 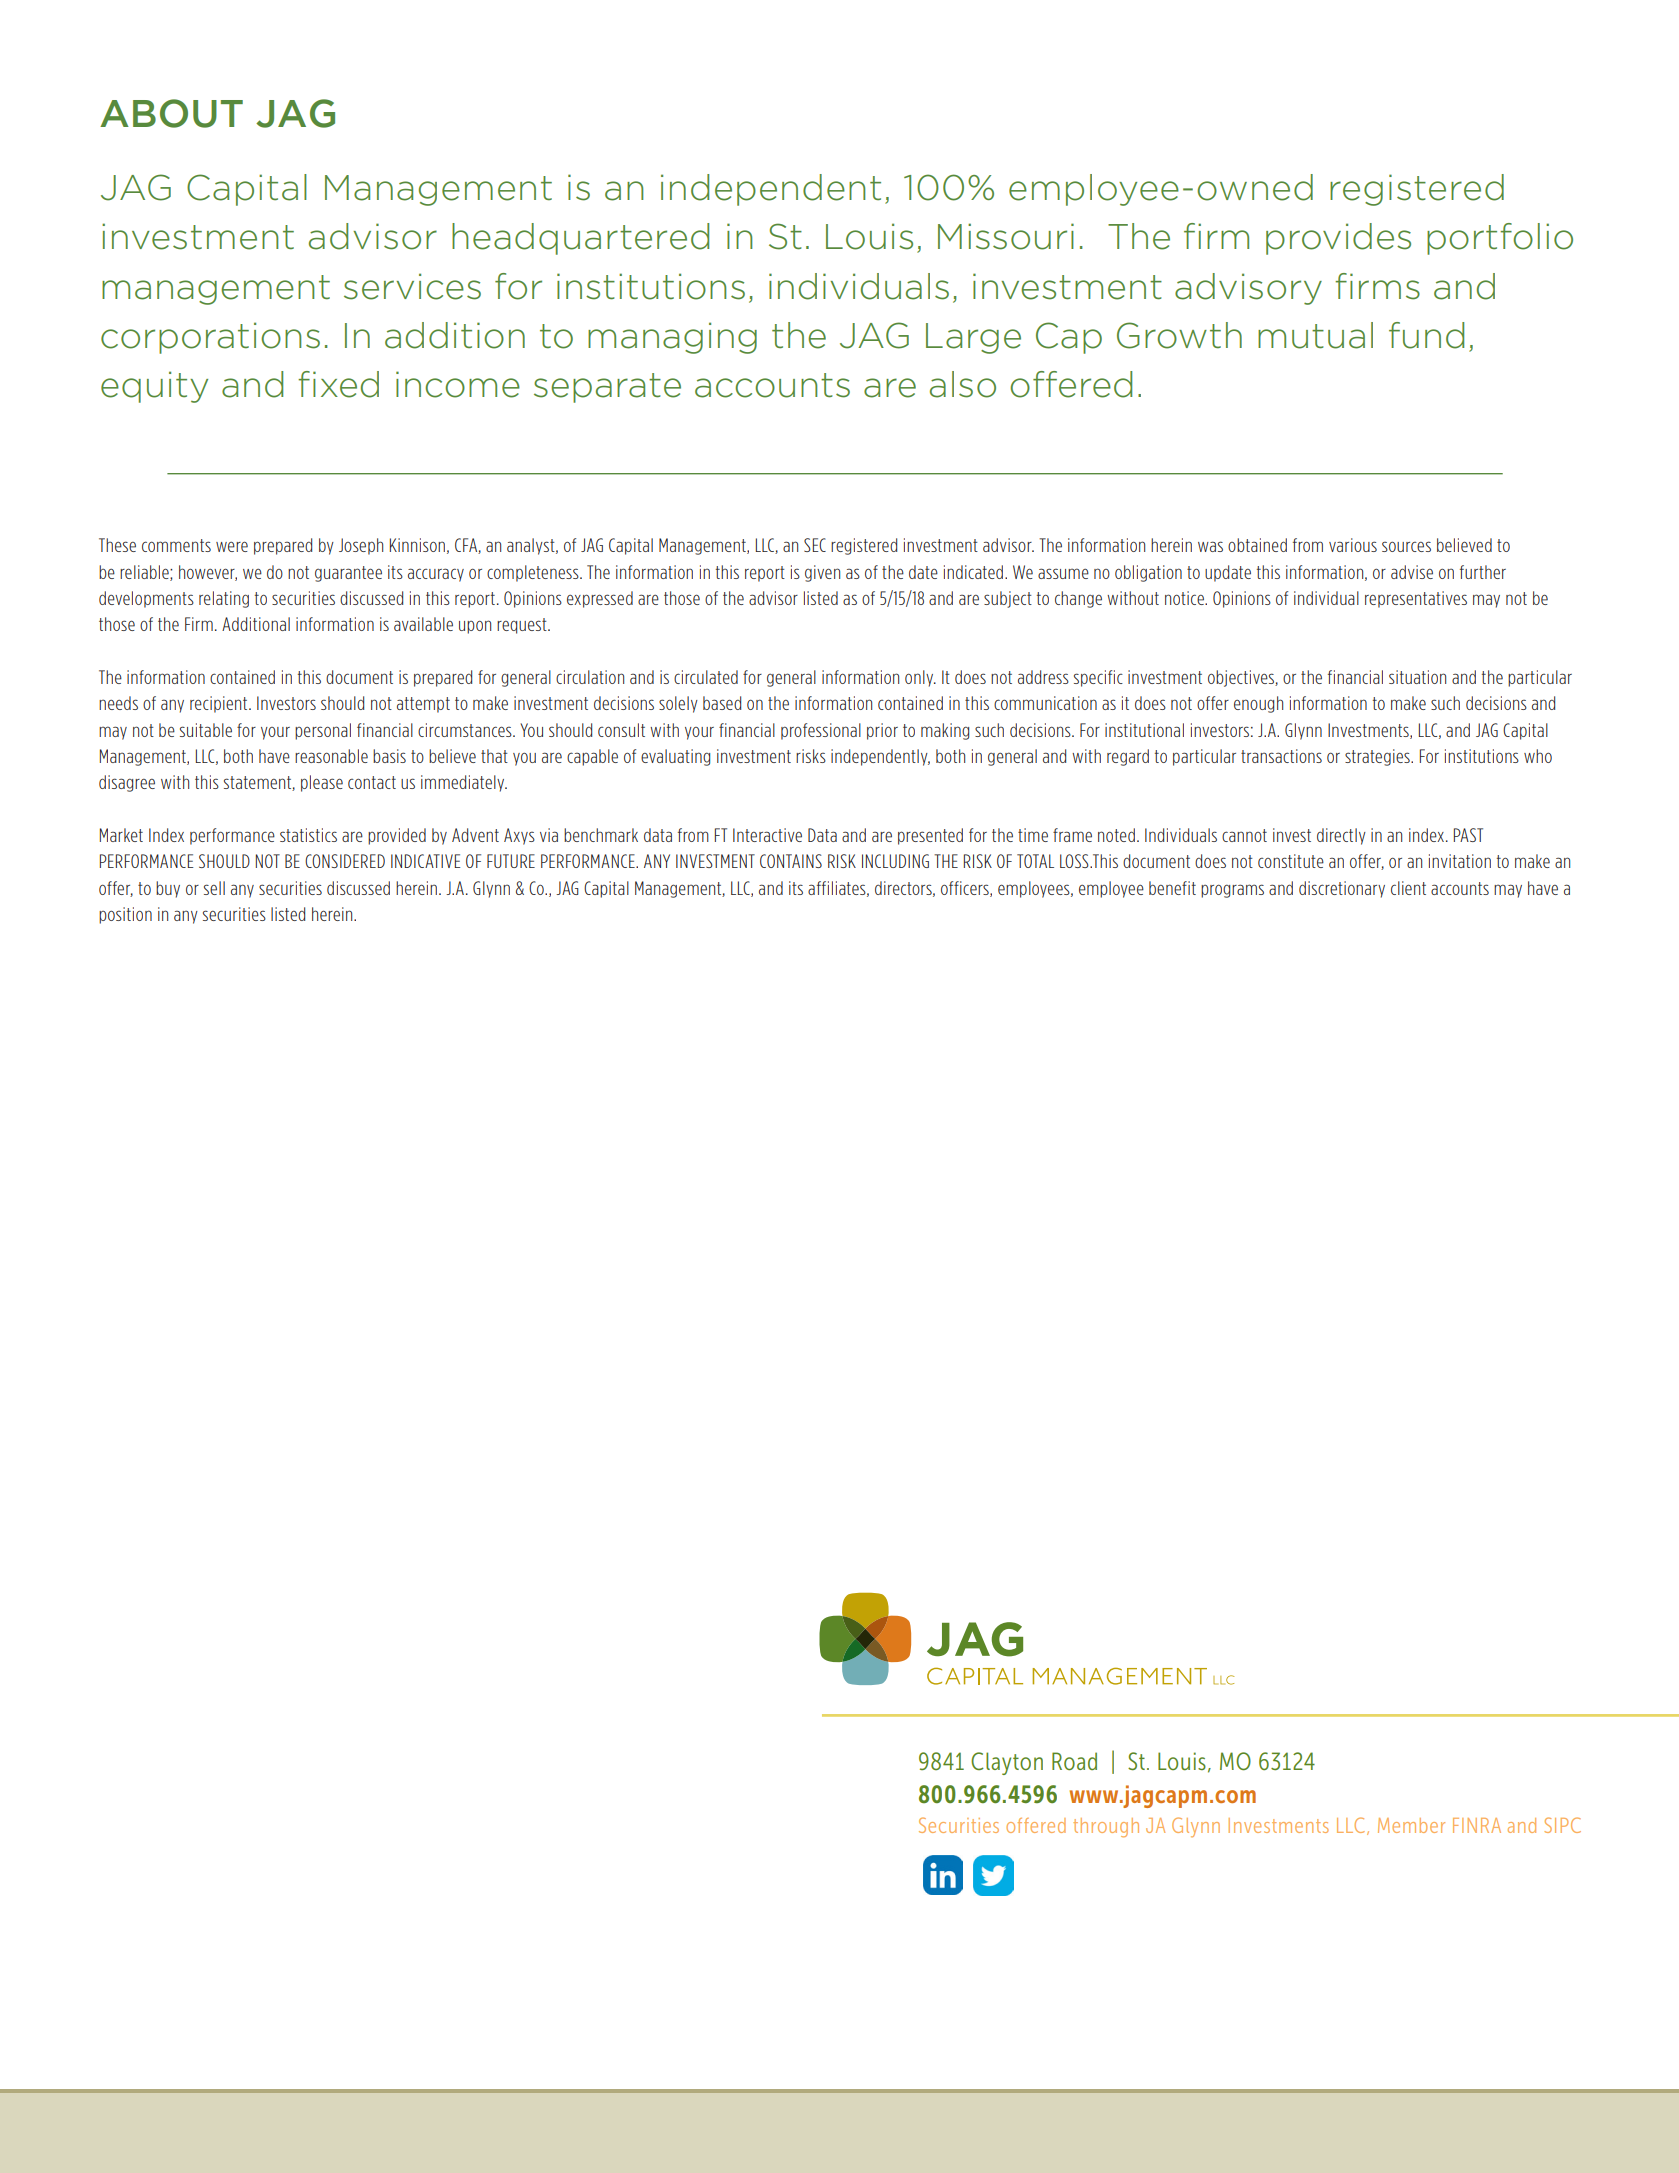 What do you see at coordinates (791, 861) in the screenshot?
I see `CONTAINS` at bounding box center [791, 861].
